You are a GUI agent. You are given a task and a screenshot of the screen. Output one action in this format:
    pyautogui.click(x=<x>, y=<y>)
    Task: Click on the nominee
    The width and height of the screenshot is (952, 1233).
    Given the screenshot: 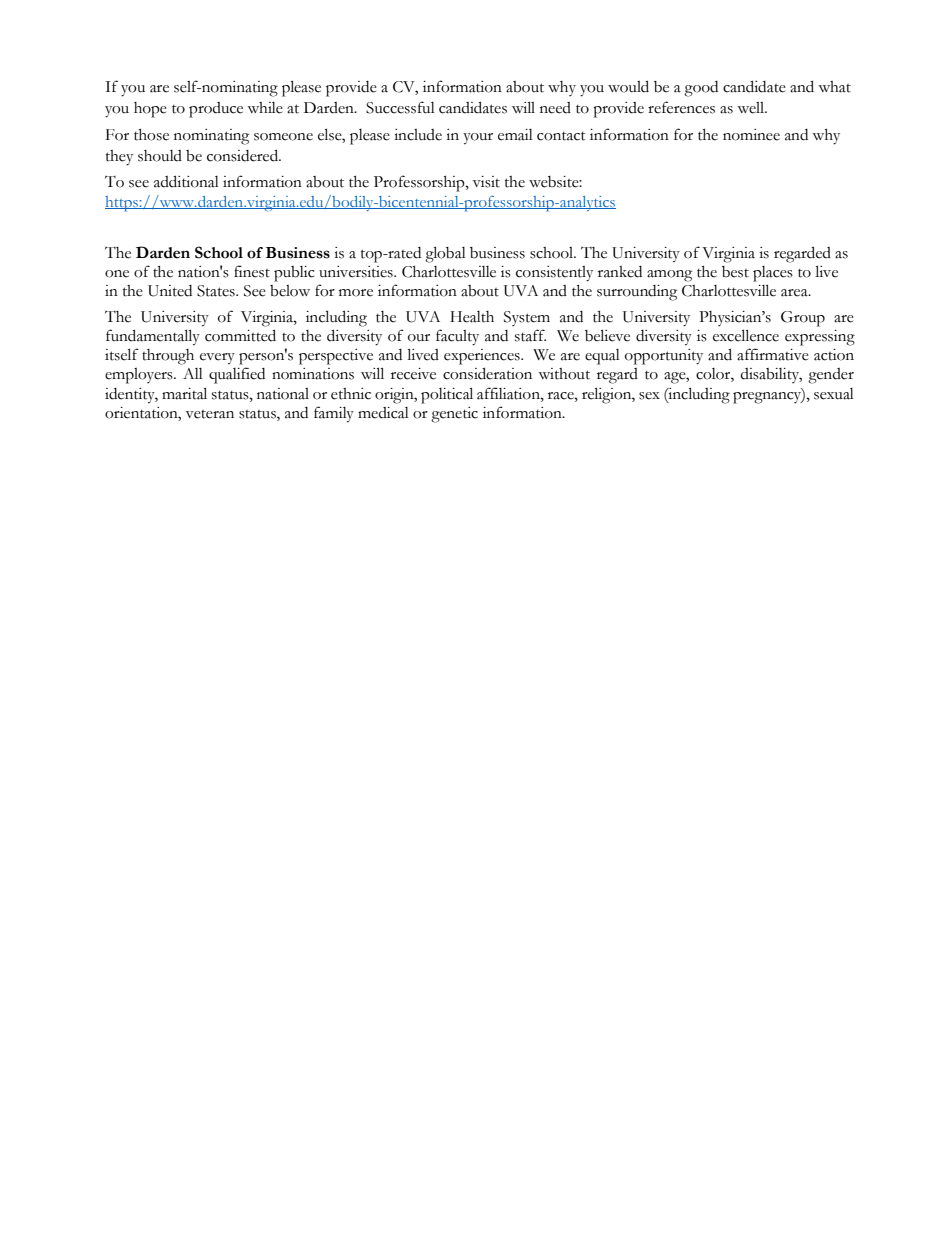 What is the action you would take?
    pyautogui.click(x=751, y=135)
